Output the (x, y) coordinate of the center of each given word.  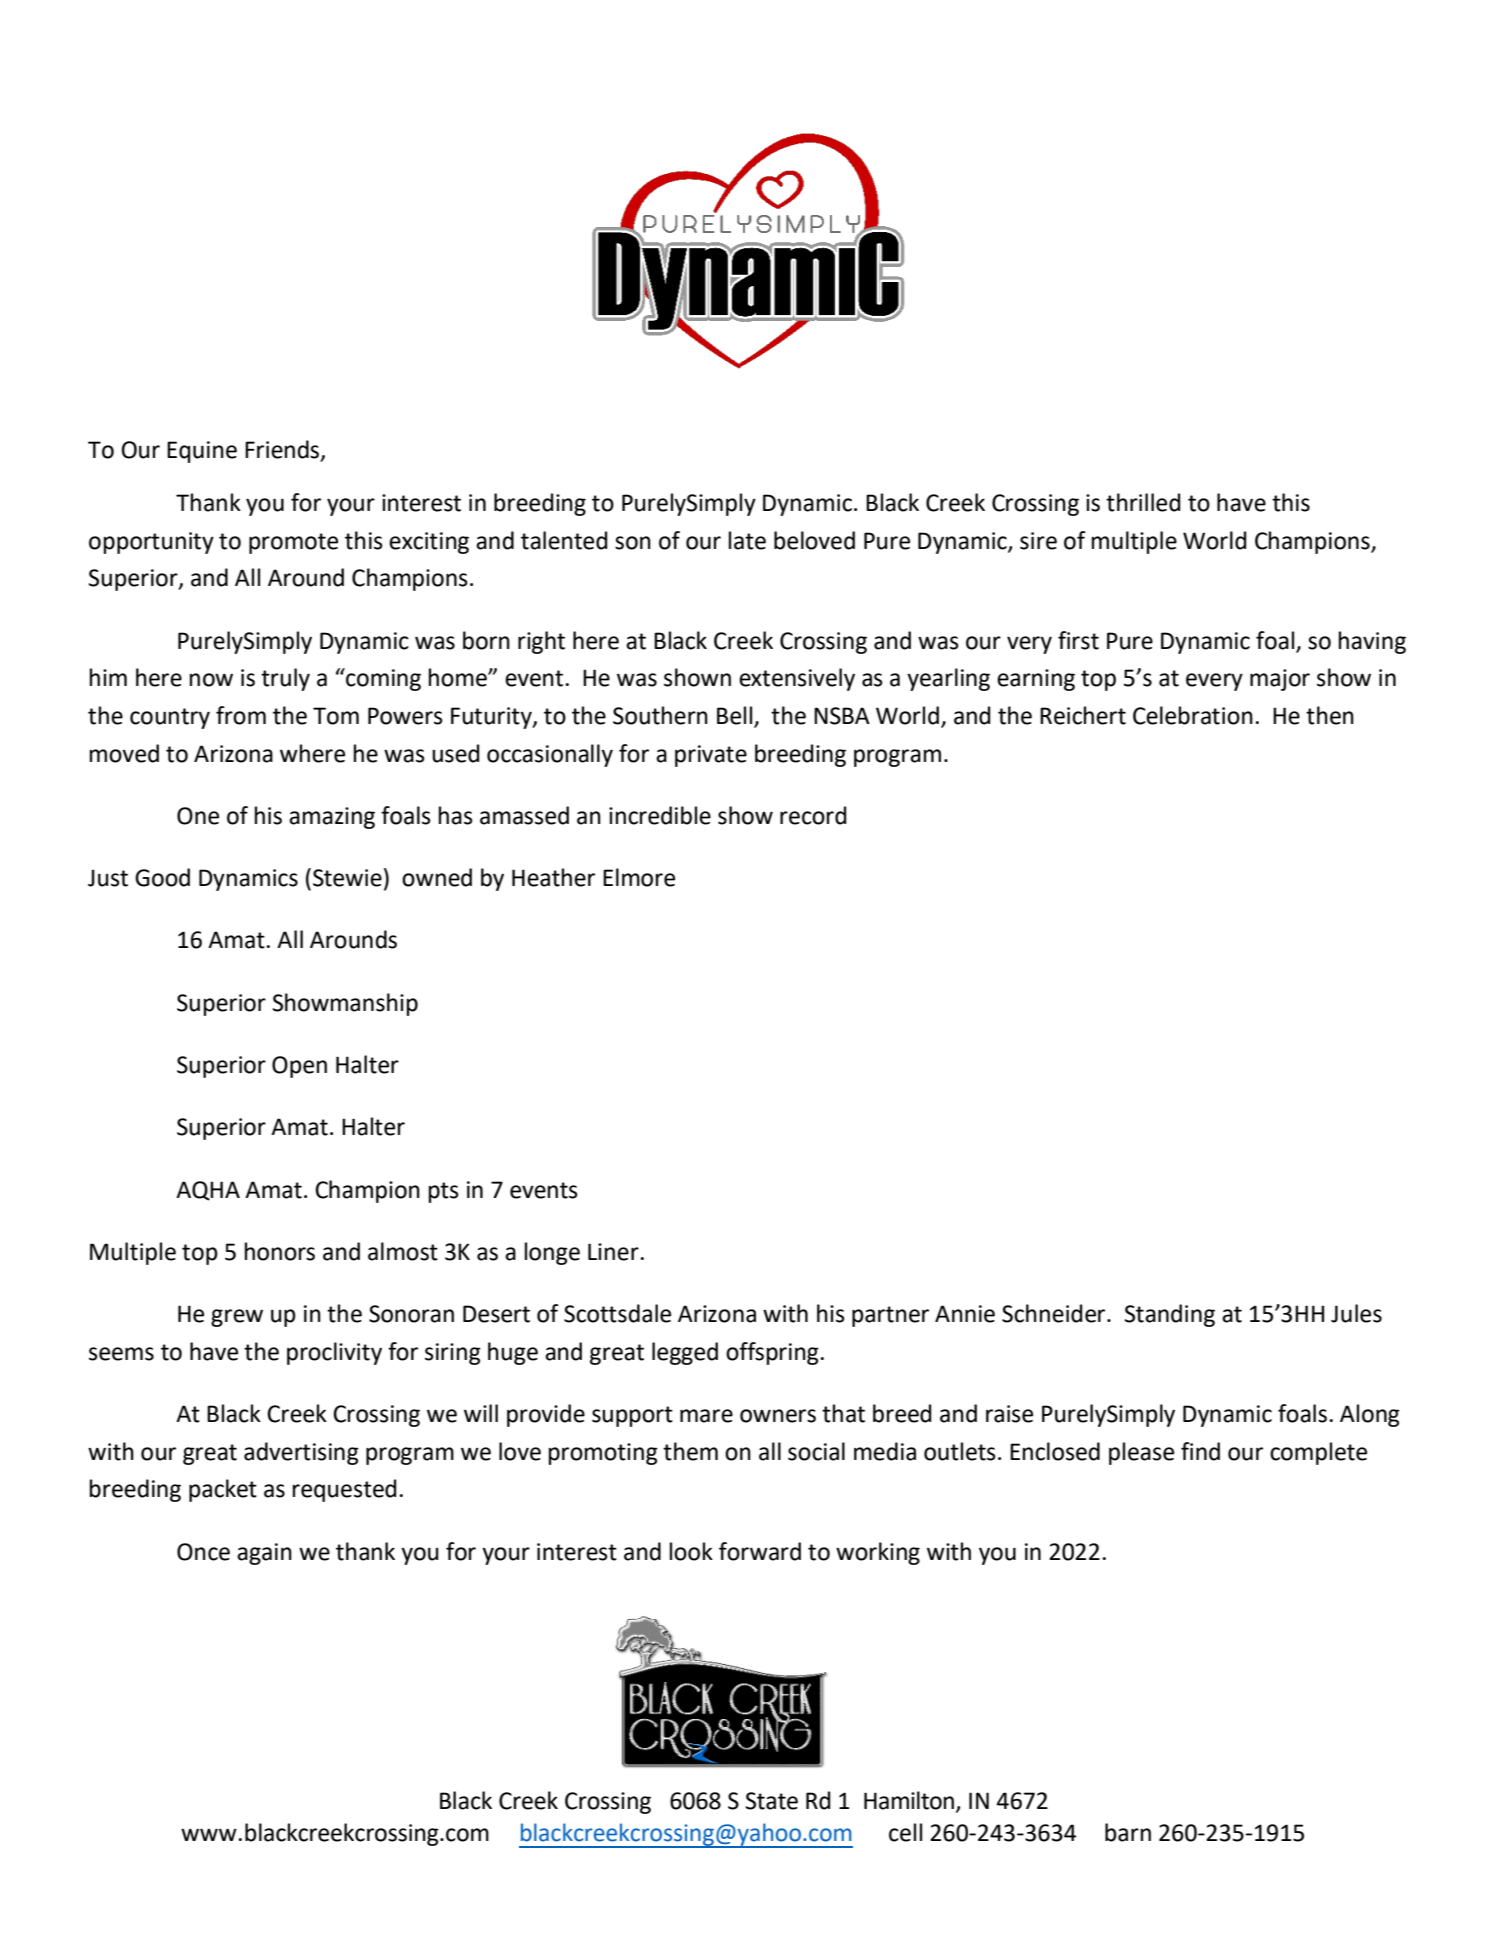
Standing (1170, 1315)
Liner (613, 1252)
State (772, 1801)
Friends (283, 450)
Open (299, 1067)
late (747, 540)
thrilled (1143, 502)
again (264, 1554)
